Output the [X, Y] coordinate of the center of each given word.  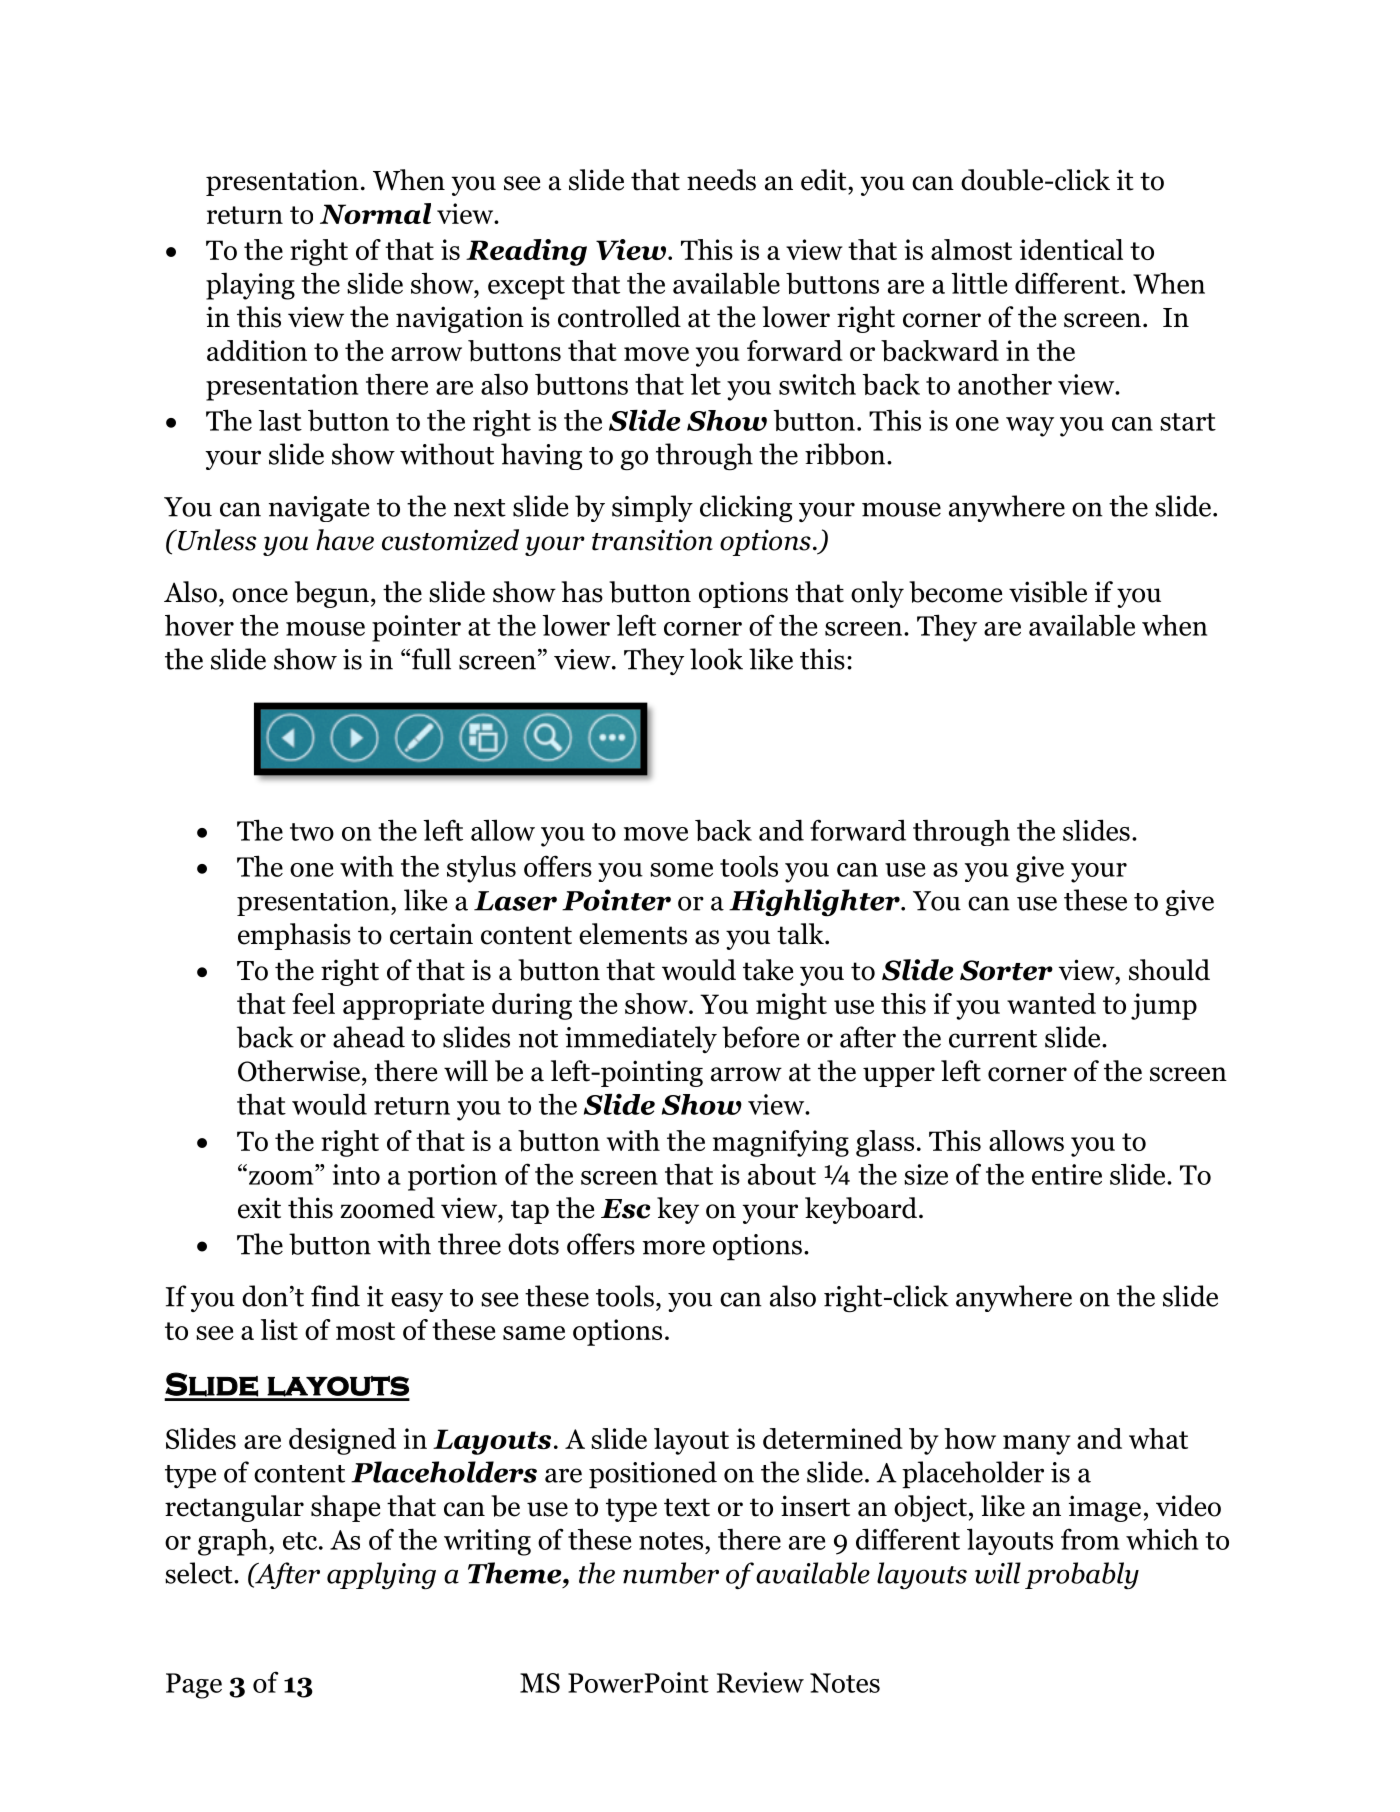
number [671, 1573]
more [673, 1247]
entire [1067, 1174]
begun [332, 594]
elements [633, 934]
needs [721, 180]
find [335, 1296]
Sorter [1006, 970]
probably [1082, 1575]
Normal [375, 213]
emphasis [294, 936]
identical [1071, 249]
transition [652, 540]
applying [381, 1575]
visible [1048, 592]
